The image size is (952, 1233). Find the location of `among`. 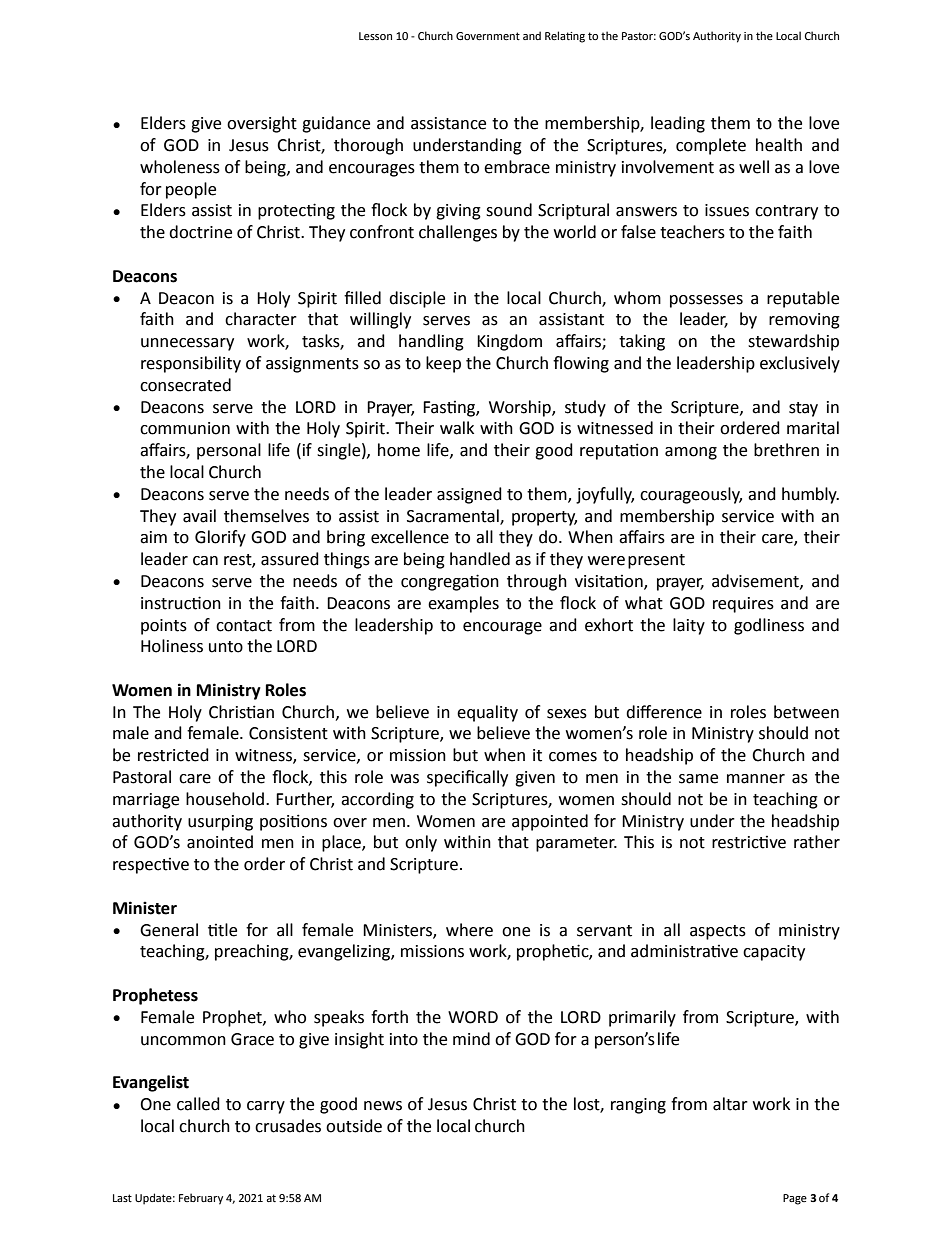

among is located at coordinates (691, 453).
